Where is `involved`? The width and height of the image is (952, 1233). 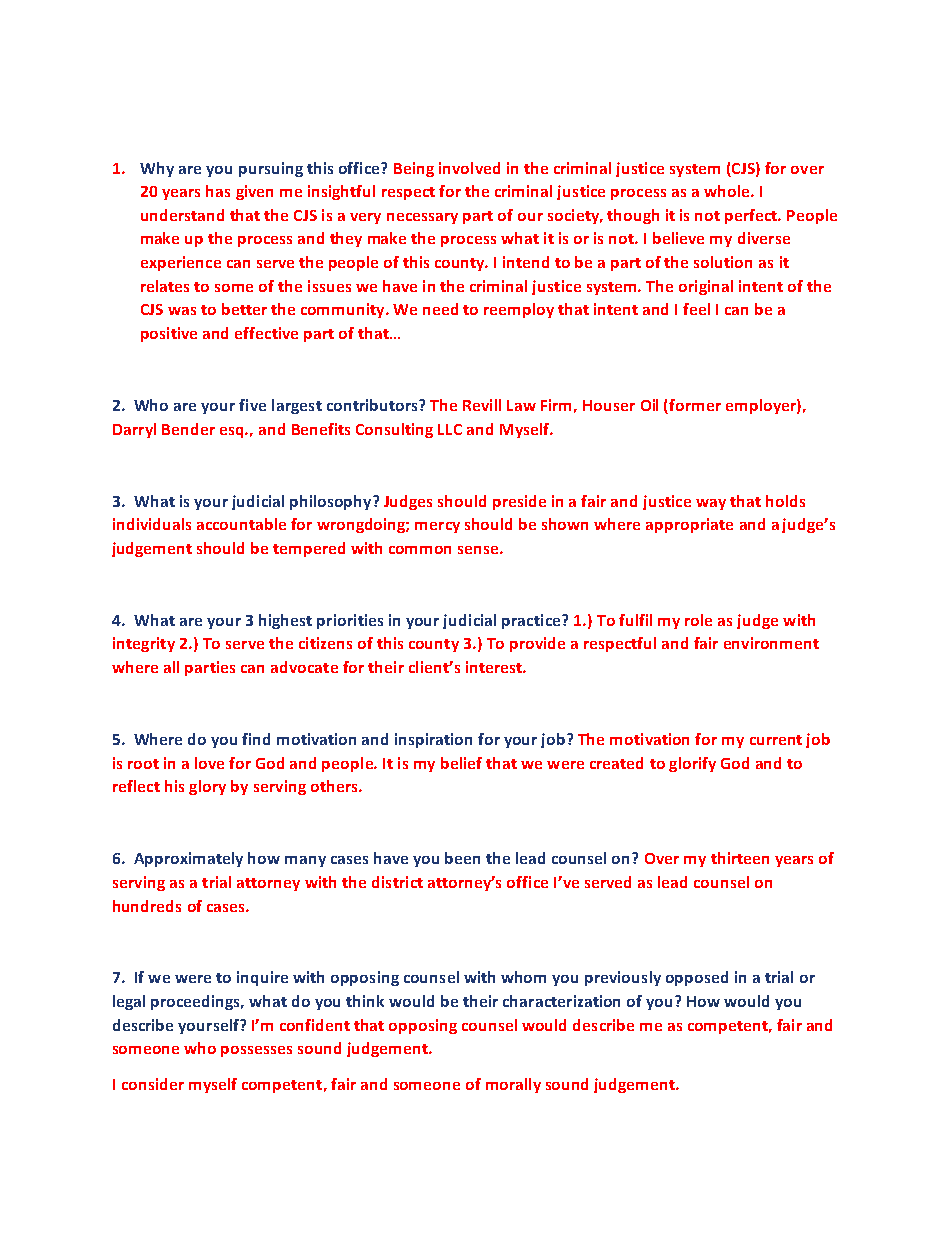 involved is located at coordinates (469, 168).
